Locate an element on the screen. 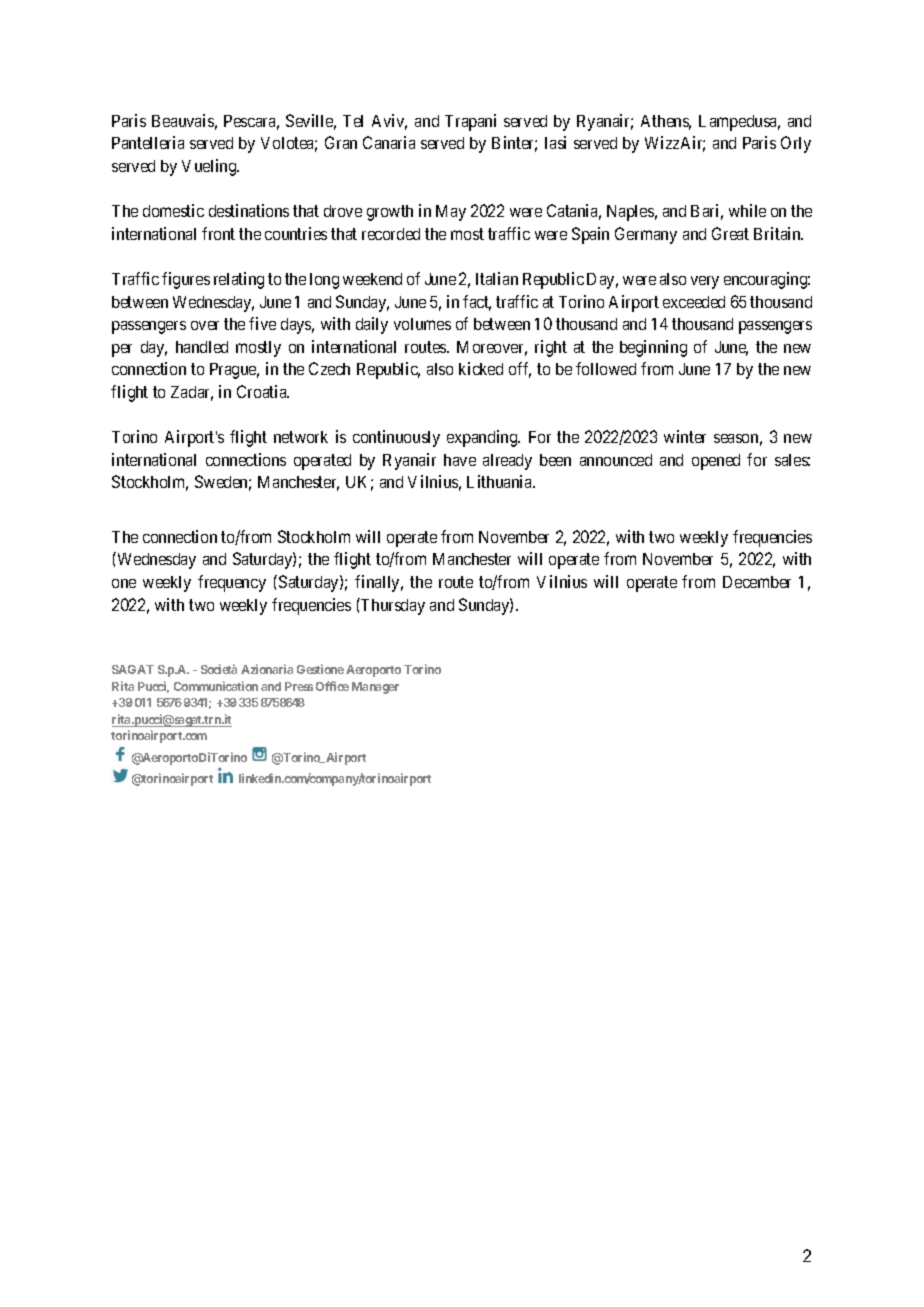 The image size is (924, 1307). Orly is located at coordinates (796, 144).
